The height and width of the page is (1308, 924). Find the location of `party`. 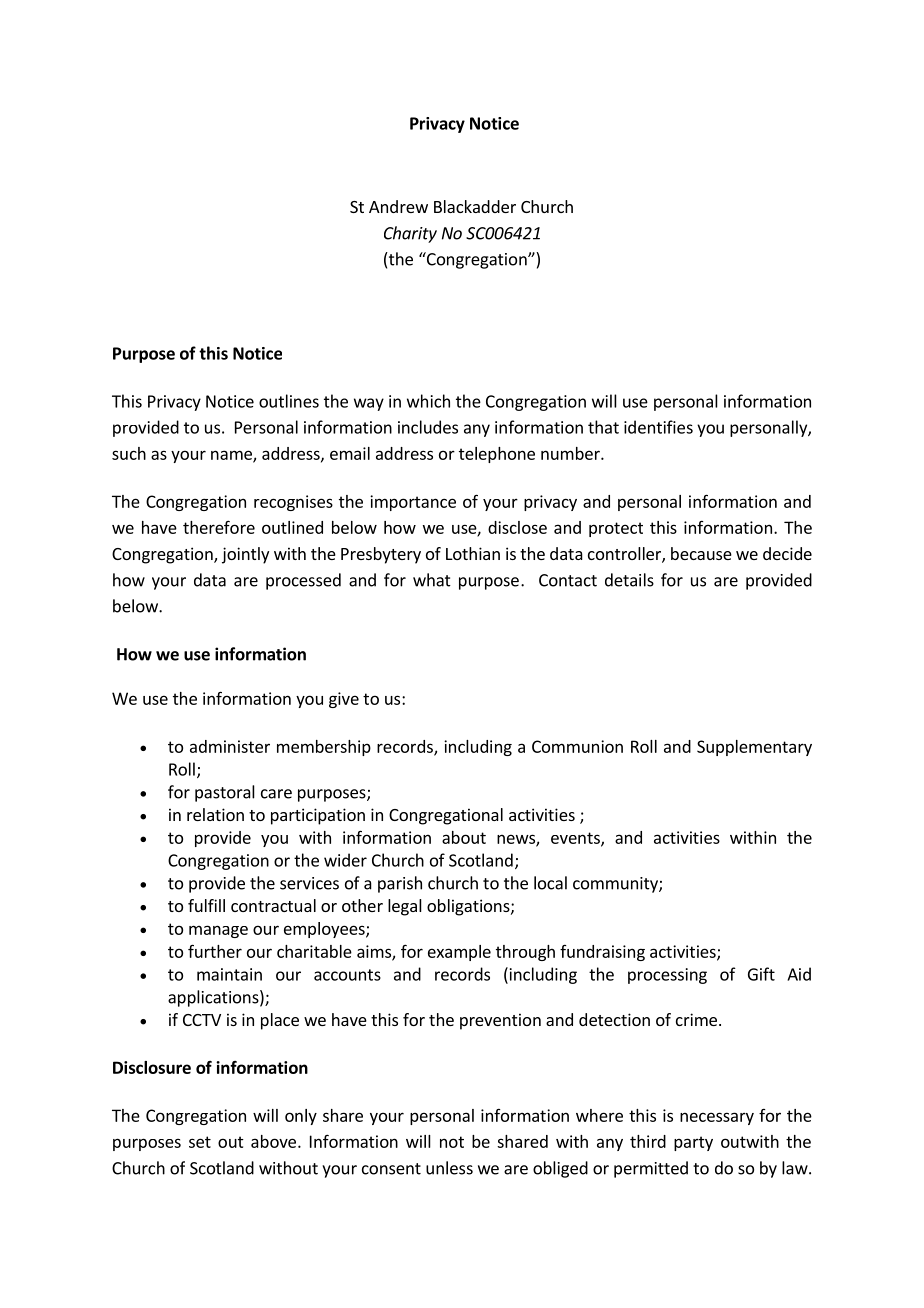

party is located at coordinates (693, 1143).
